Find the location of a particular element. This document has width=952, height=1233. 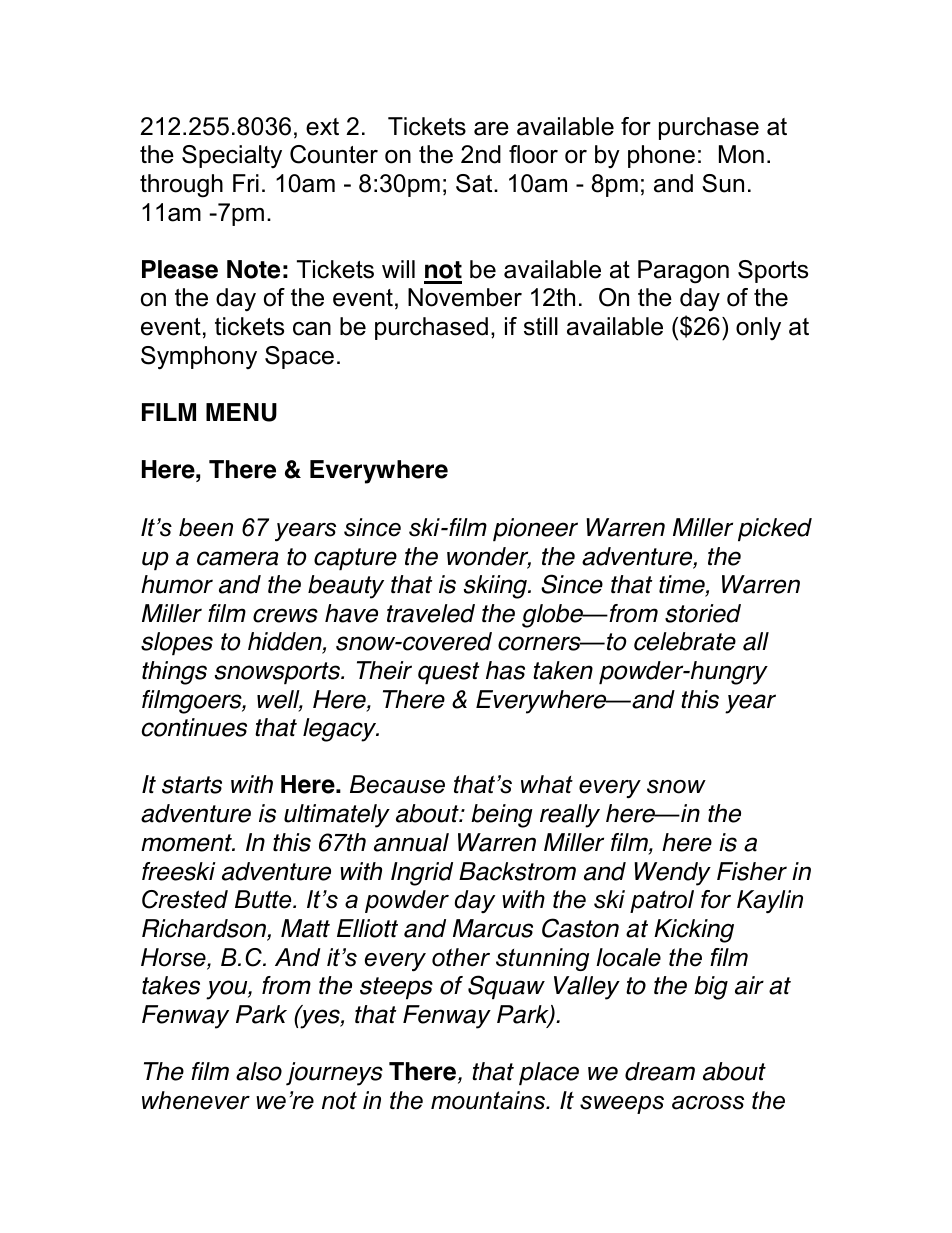

MENU is located at coordinates (241, 412).
